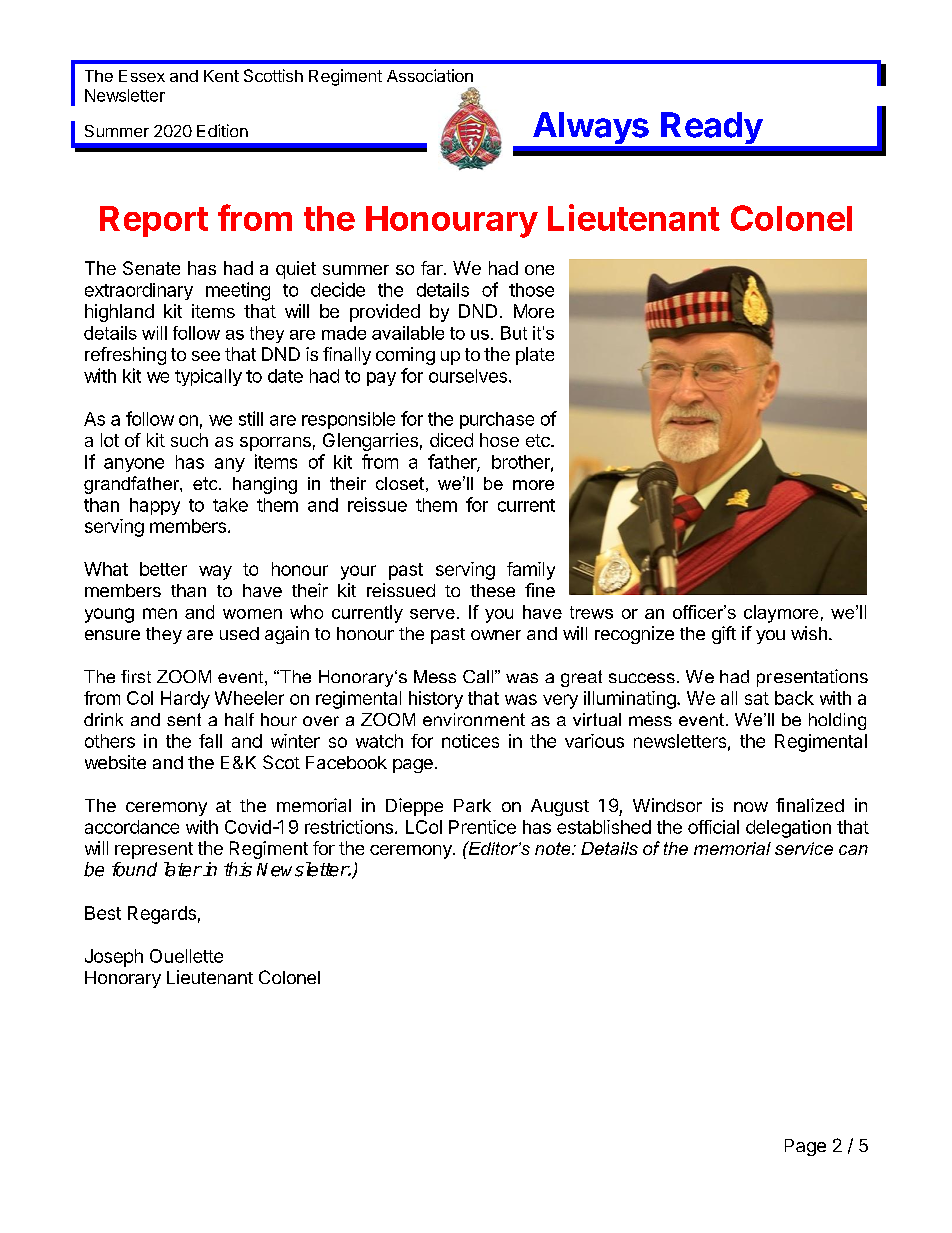 The height and width of the screenshot is (1233, 952). What do you see at coordinates (433, 268) in the screenshot?
I see `far` at bounding box center [433, 268].
